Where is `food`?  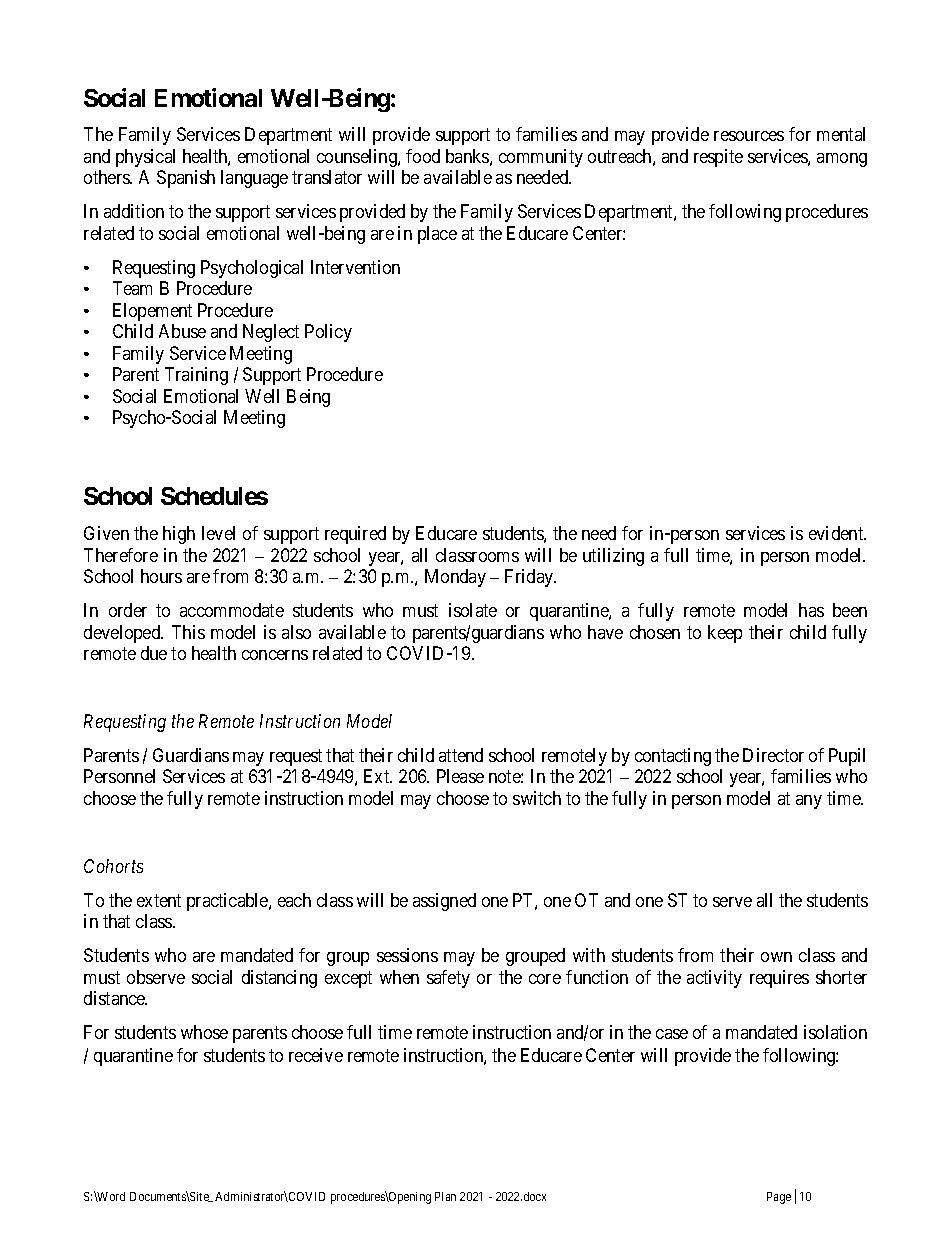 food is located at coordinates (423, 156).
